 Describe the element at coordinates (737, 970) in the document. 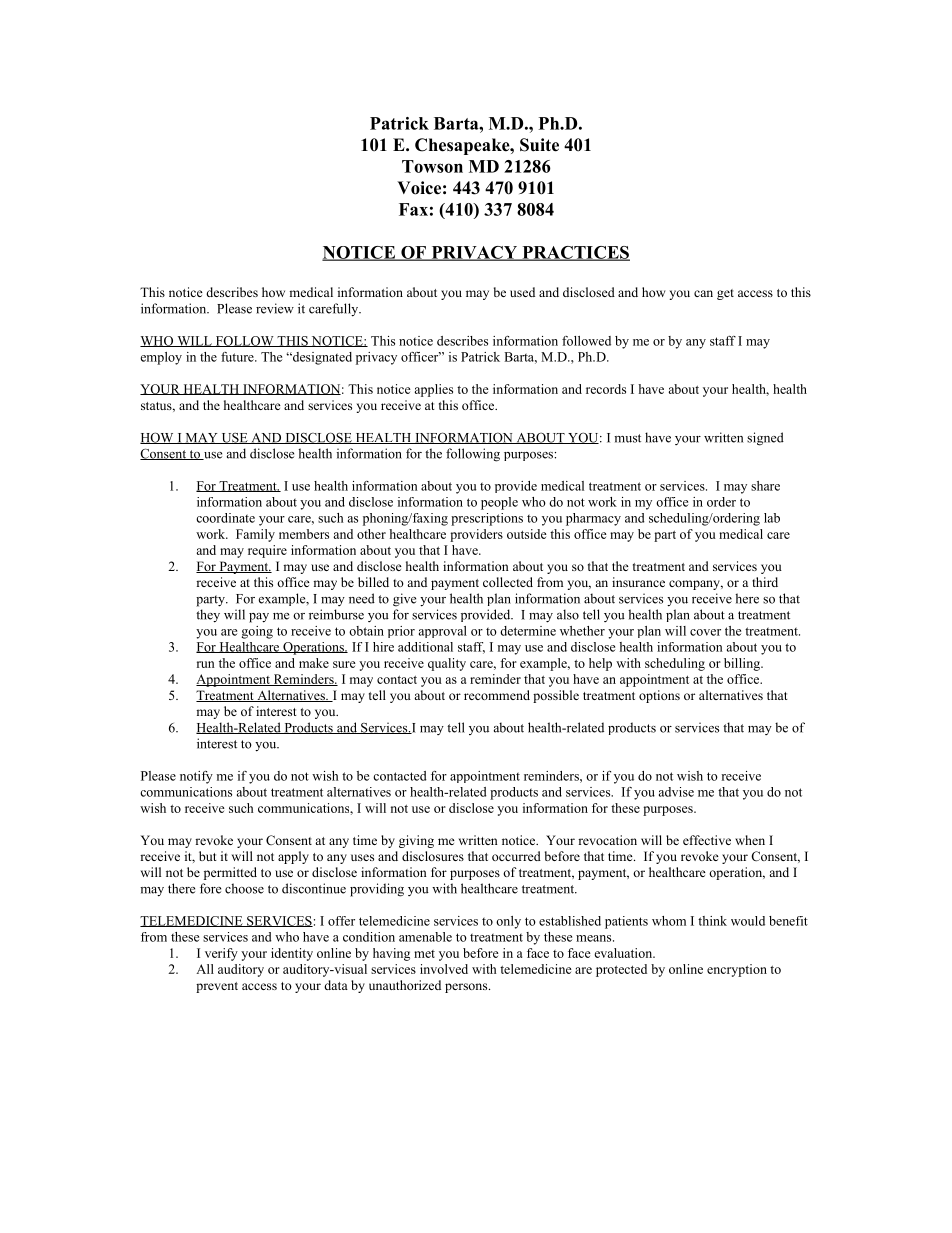

I see `encryption` at that location.
